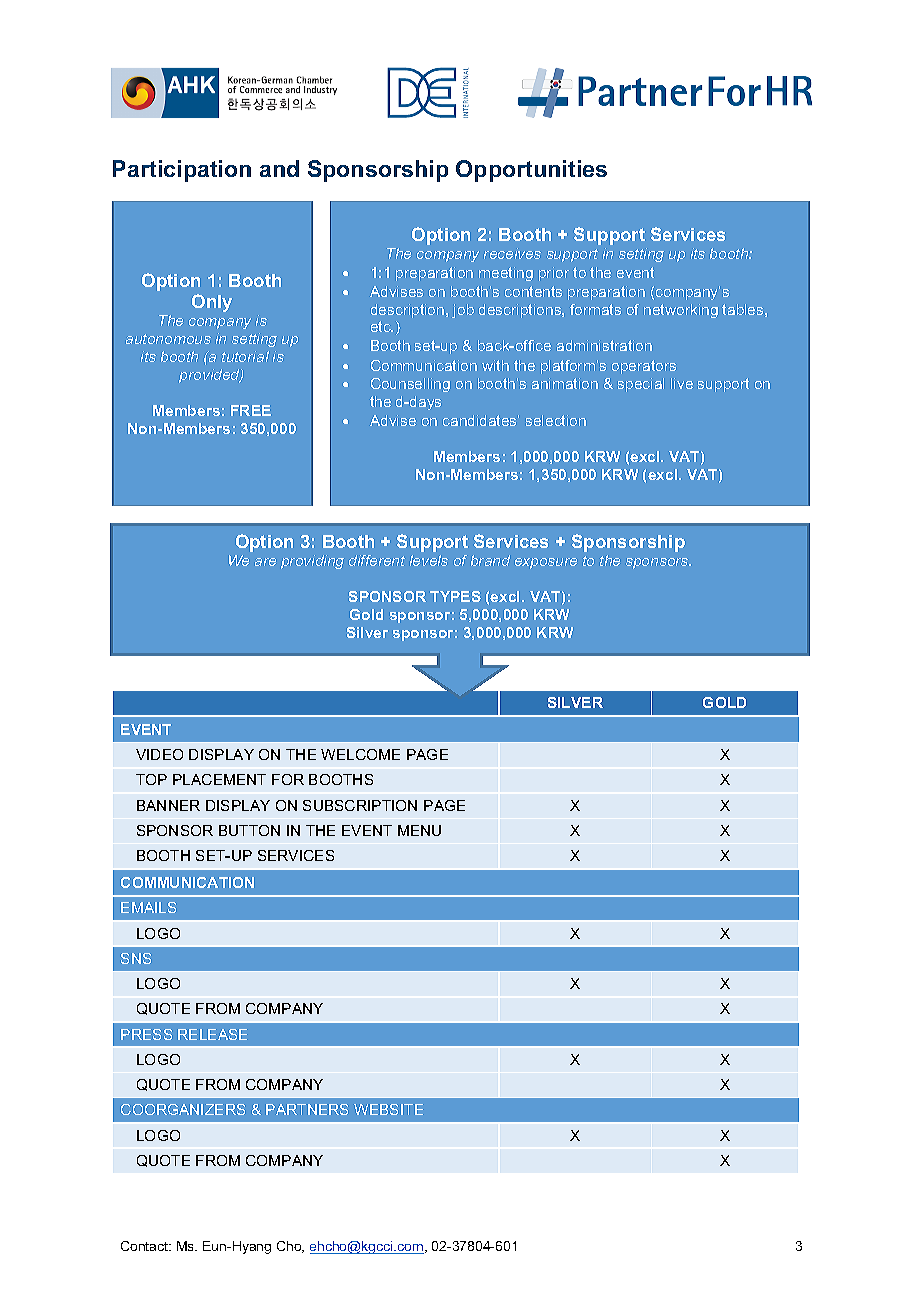 The image size is (924, 1308). What do you see at coordinates (556, 420) in the screenshot?
I see `selection` at bounding box center [556, 420].
